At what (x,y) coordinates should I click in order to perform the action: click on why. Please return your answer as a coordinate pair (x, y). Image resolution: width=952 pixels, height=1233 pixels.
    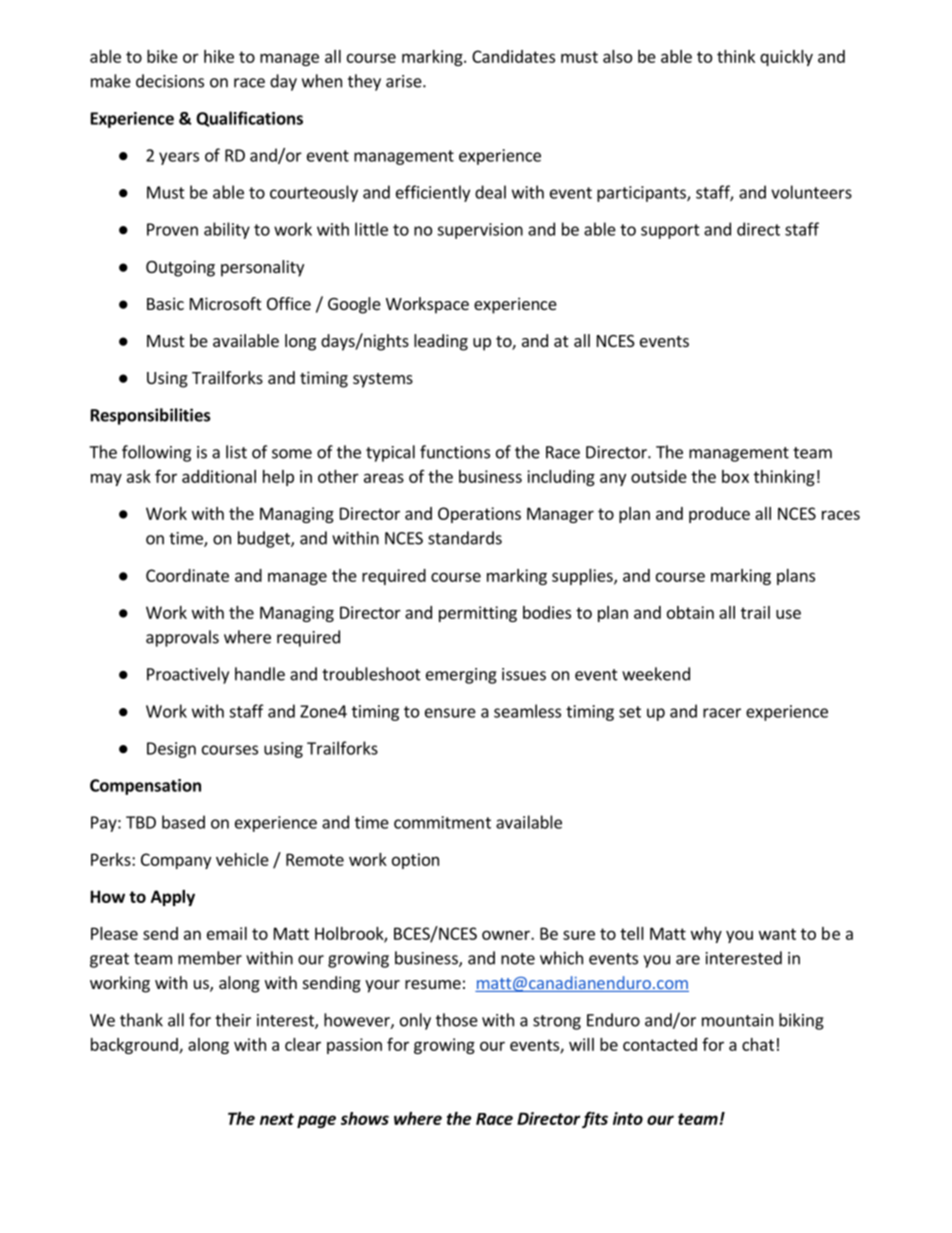
    Looking at the image, I should click on (706, 935).
